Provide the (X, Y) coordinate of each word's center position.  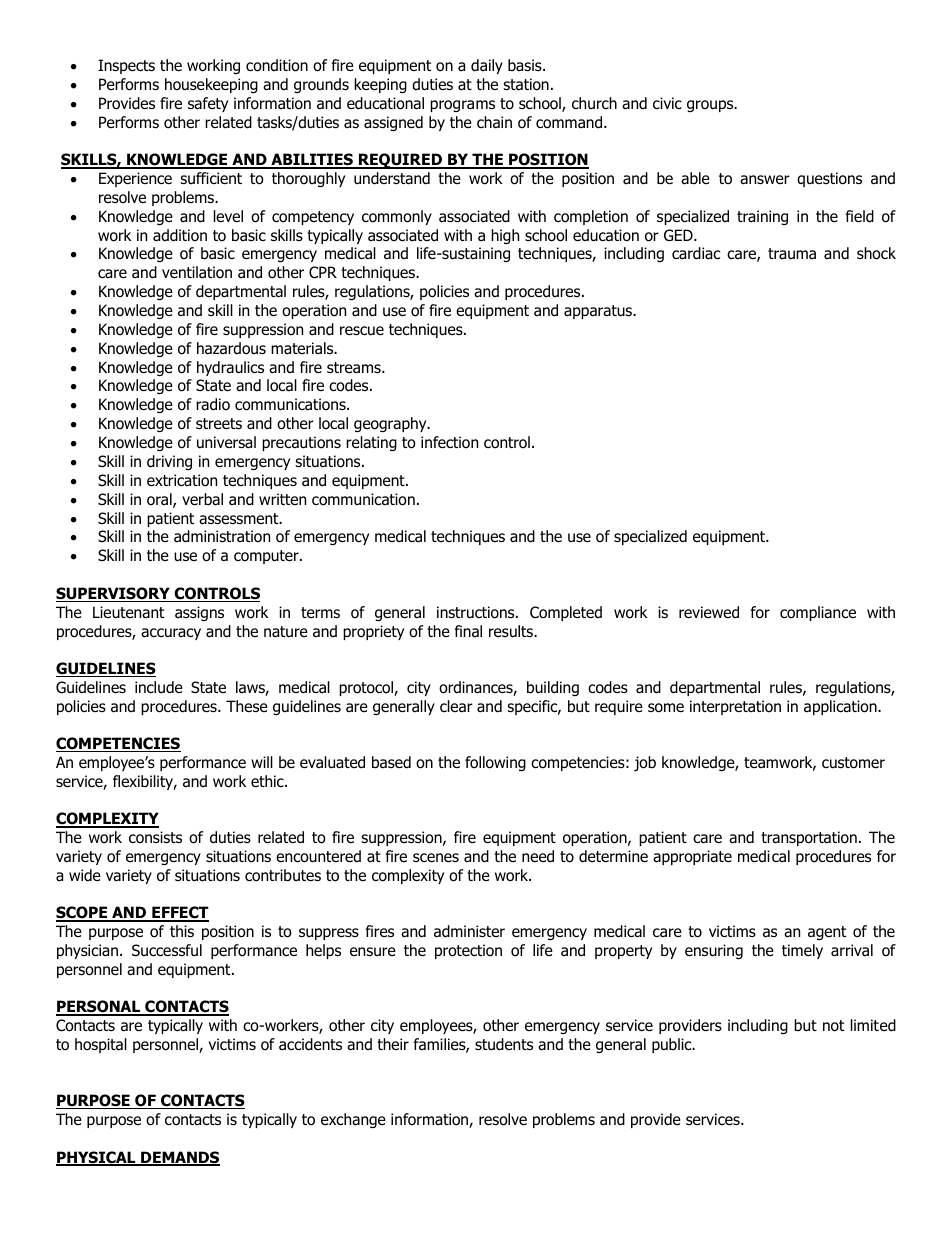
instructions (477, 612)
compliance (818, 613)
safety (208, 104)
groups (711, 106)
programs (462, 106)
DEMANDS (179, 1158)
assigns (199, 613)
